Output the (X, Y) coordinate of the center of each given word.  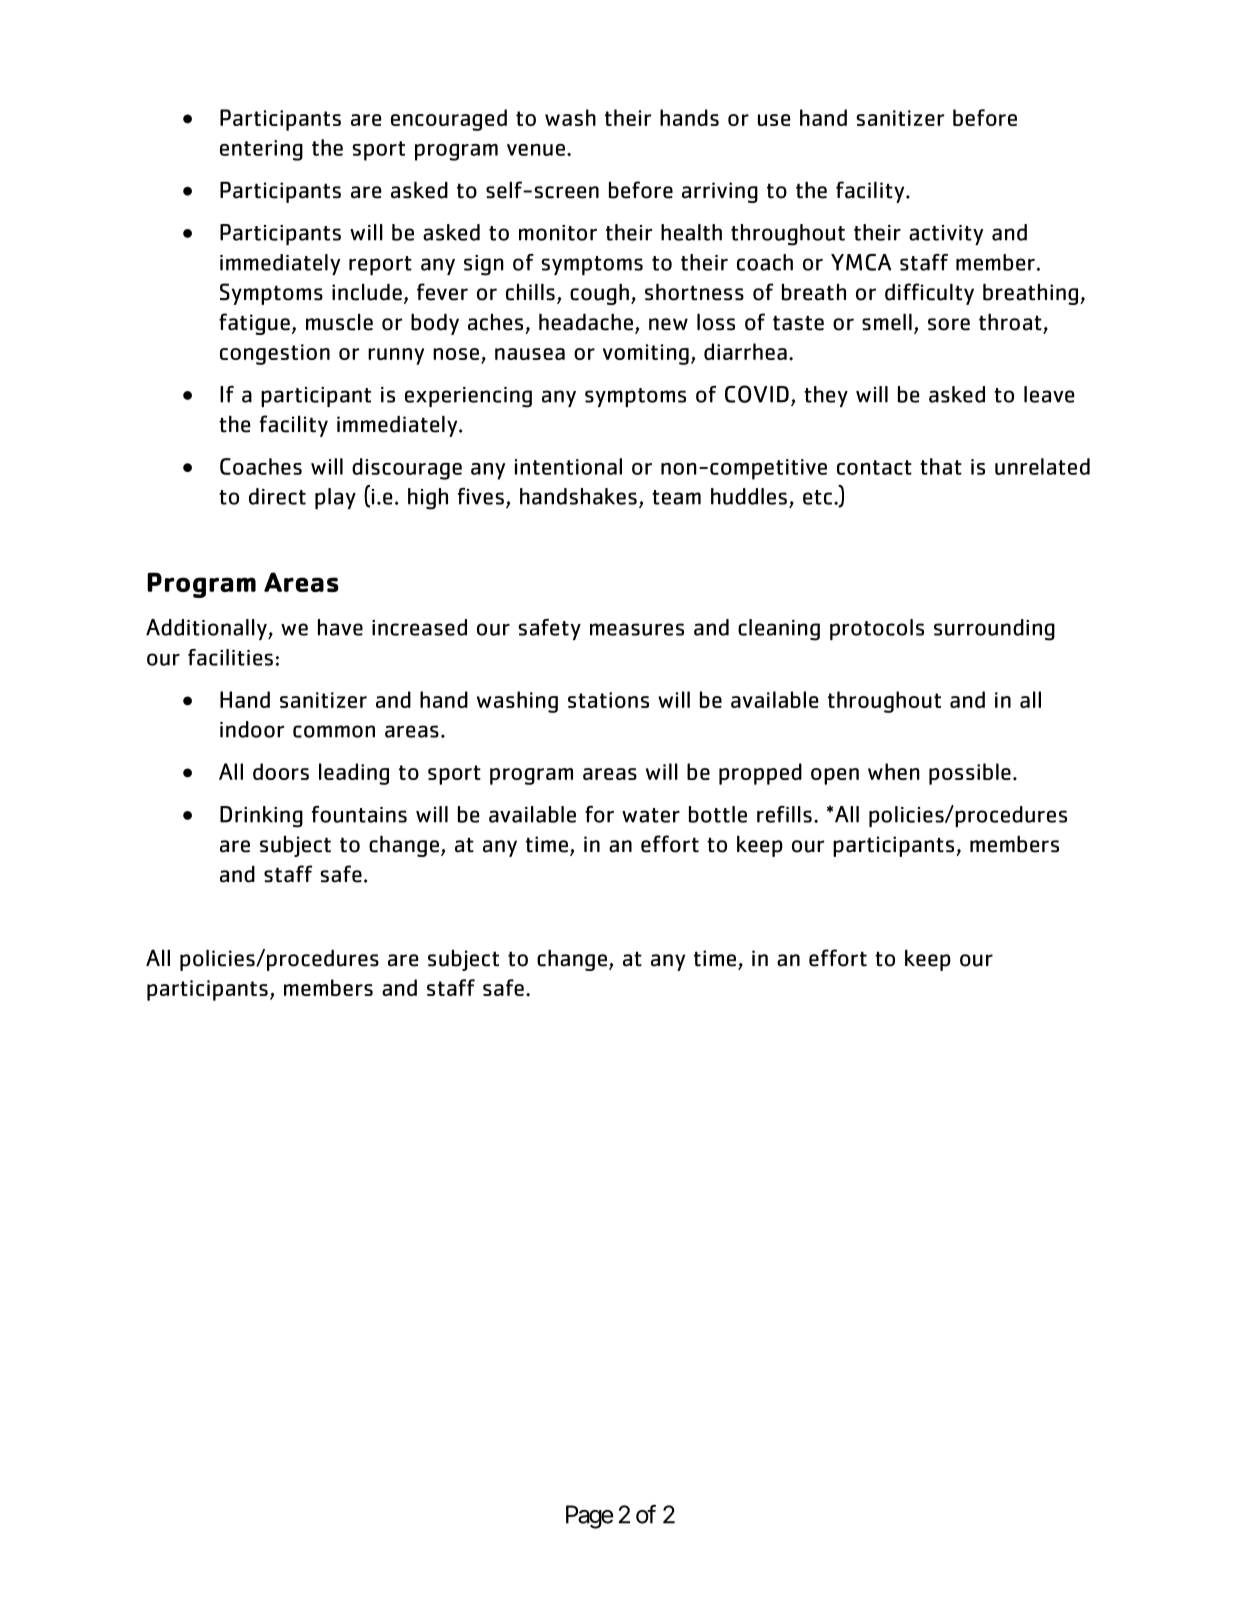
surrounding (994, 630)
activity (946, 235)
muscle (339, 322)
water (651, 815)
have (340, 627)
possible (970, 774)
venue (536, 150)
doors (281, 771)
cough (599, 294)
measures (637, 629)
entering (261, 150)
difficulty (929, 294)
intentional (568, 466)
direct (277, 496)
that (941, 466)
